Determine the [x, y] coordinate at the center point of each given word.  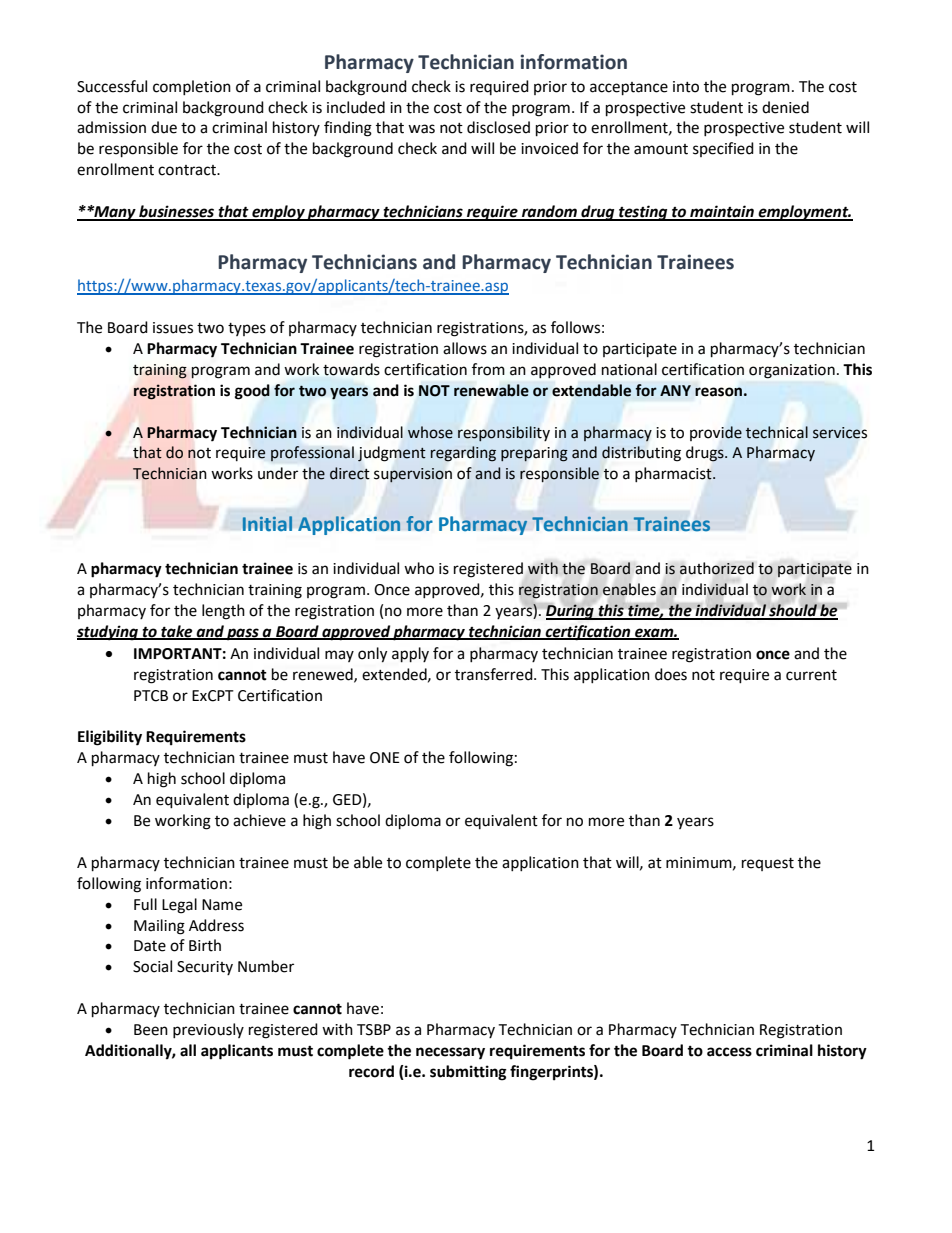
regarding [463, 454]
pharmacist [674, 474]
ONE [385, 758]
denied [785, 107]
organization [792, 371]
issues [173, 328]
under [278, 473]
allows [465, 348]
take [177, 632]
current [811, 675]
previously [208, 1030]
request [768, 864]
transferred [495, 674]
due [164, 127]
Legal [179, 906]
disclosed [498, 127]
